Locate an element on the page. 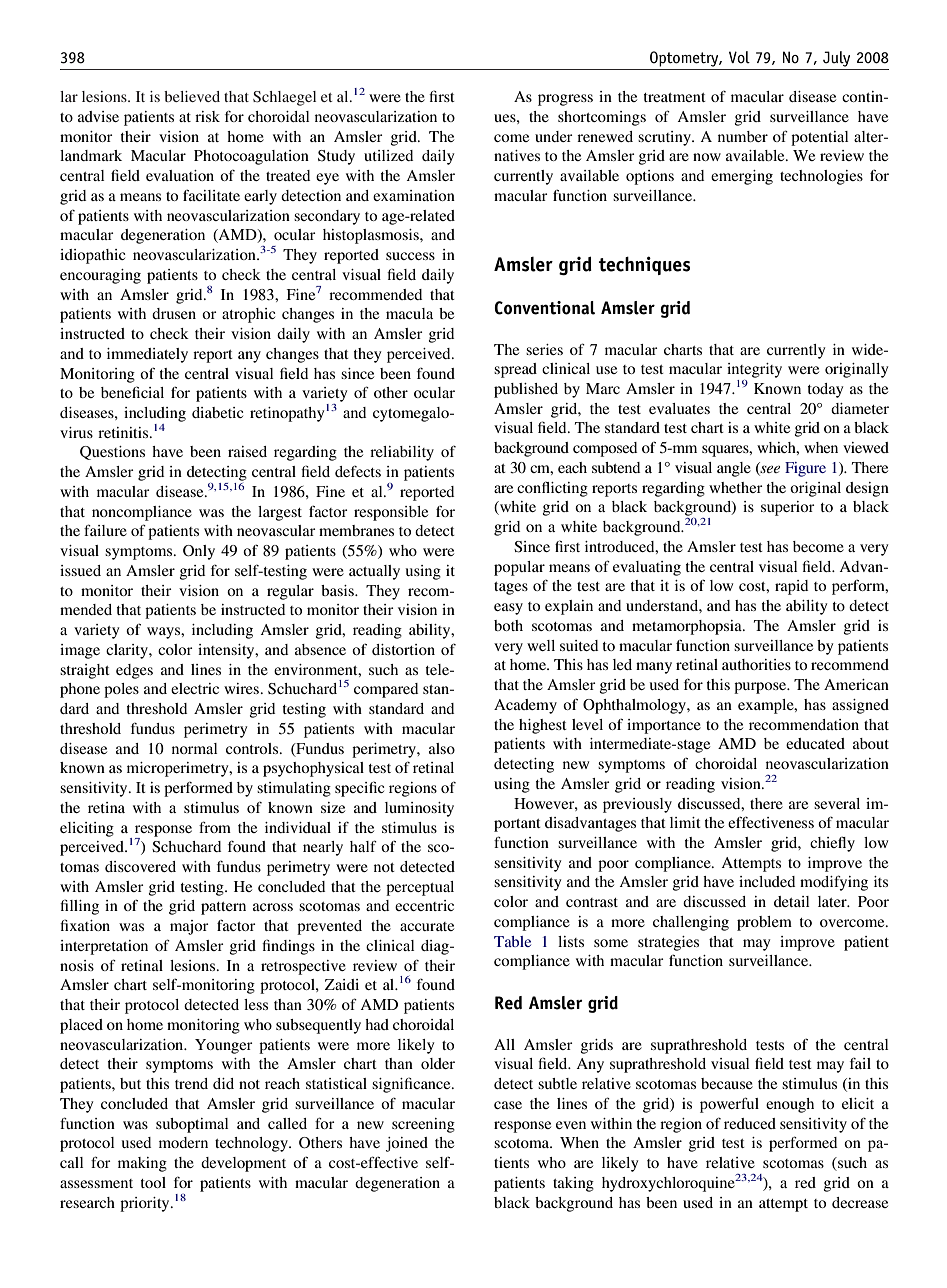 The image size is (947, 1288). Questions is located at coordinates (112, 453).
